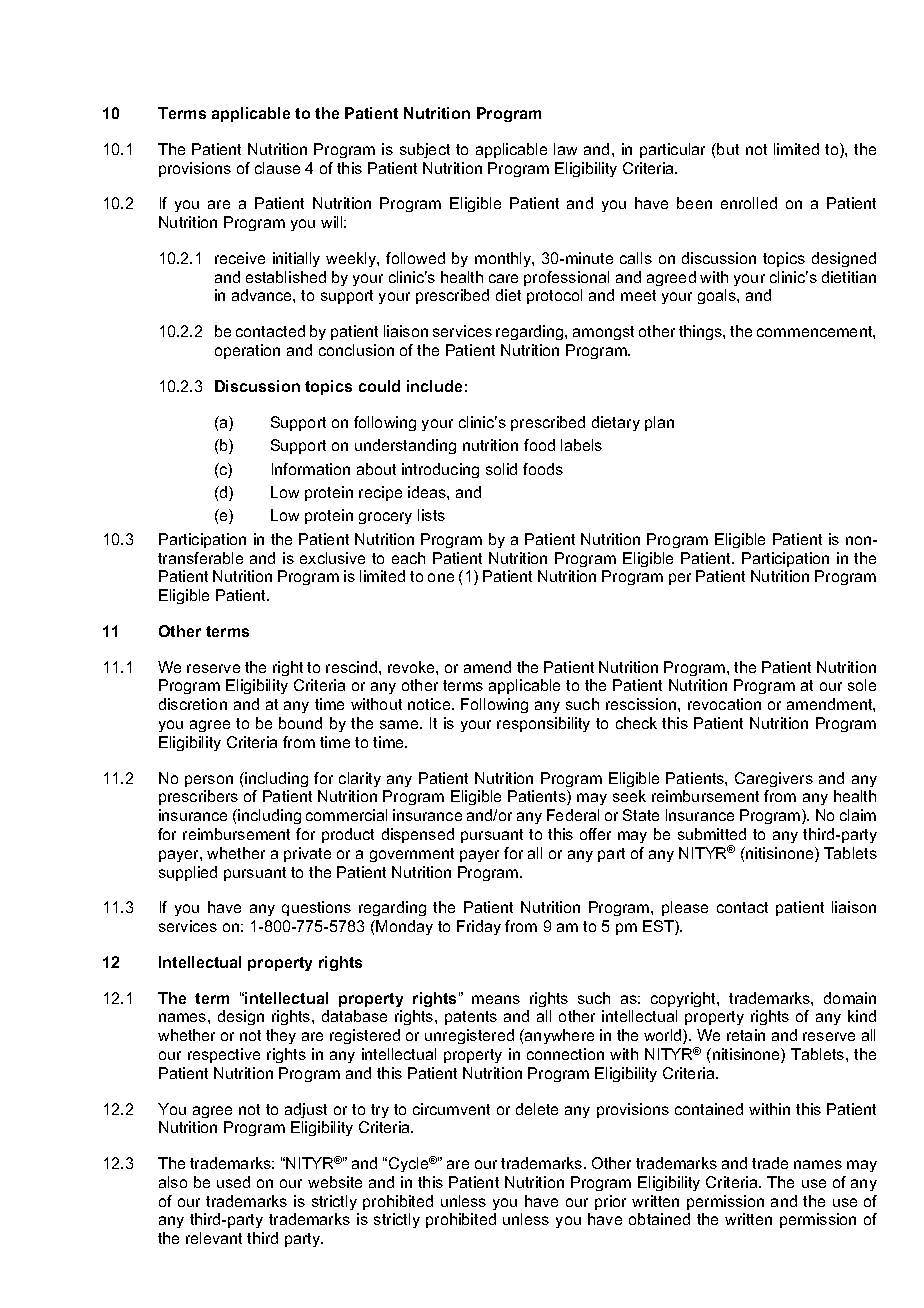 Image resolution: width=924 pixels, height=1308 pixels. Describe the element at coordinates (573, 815) in the page. I see `Federal` at that location.
